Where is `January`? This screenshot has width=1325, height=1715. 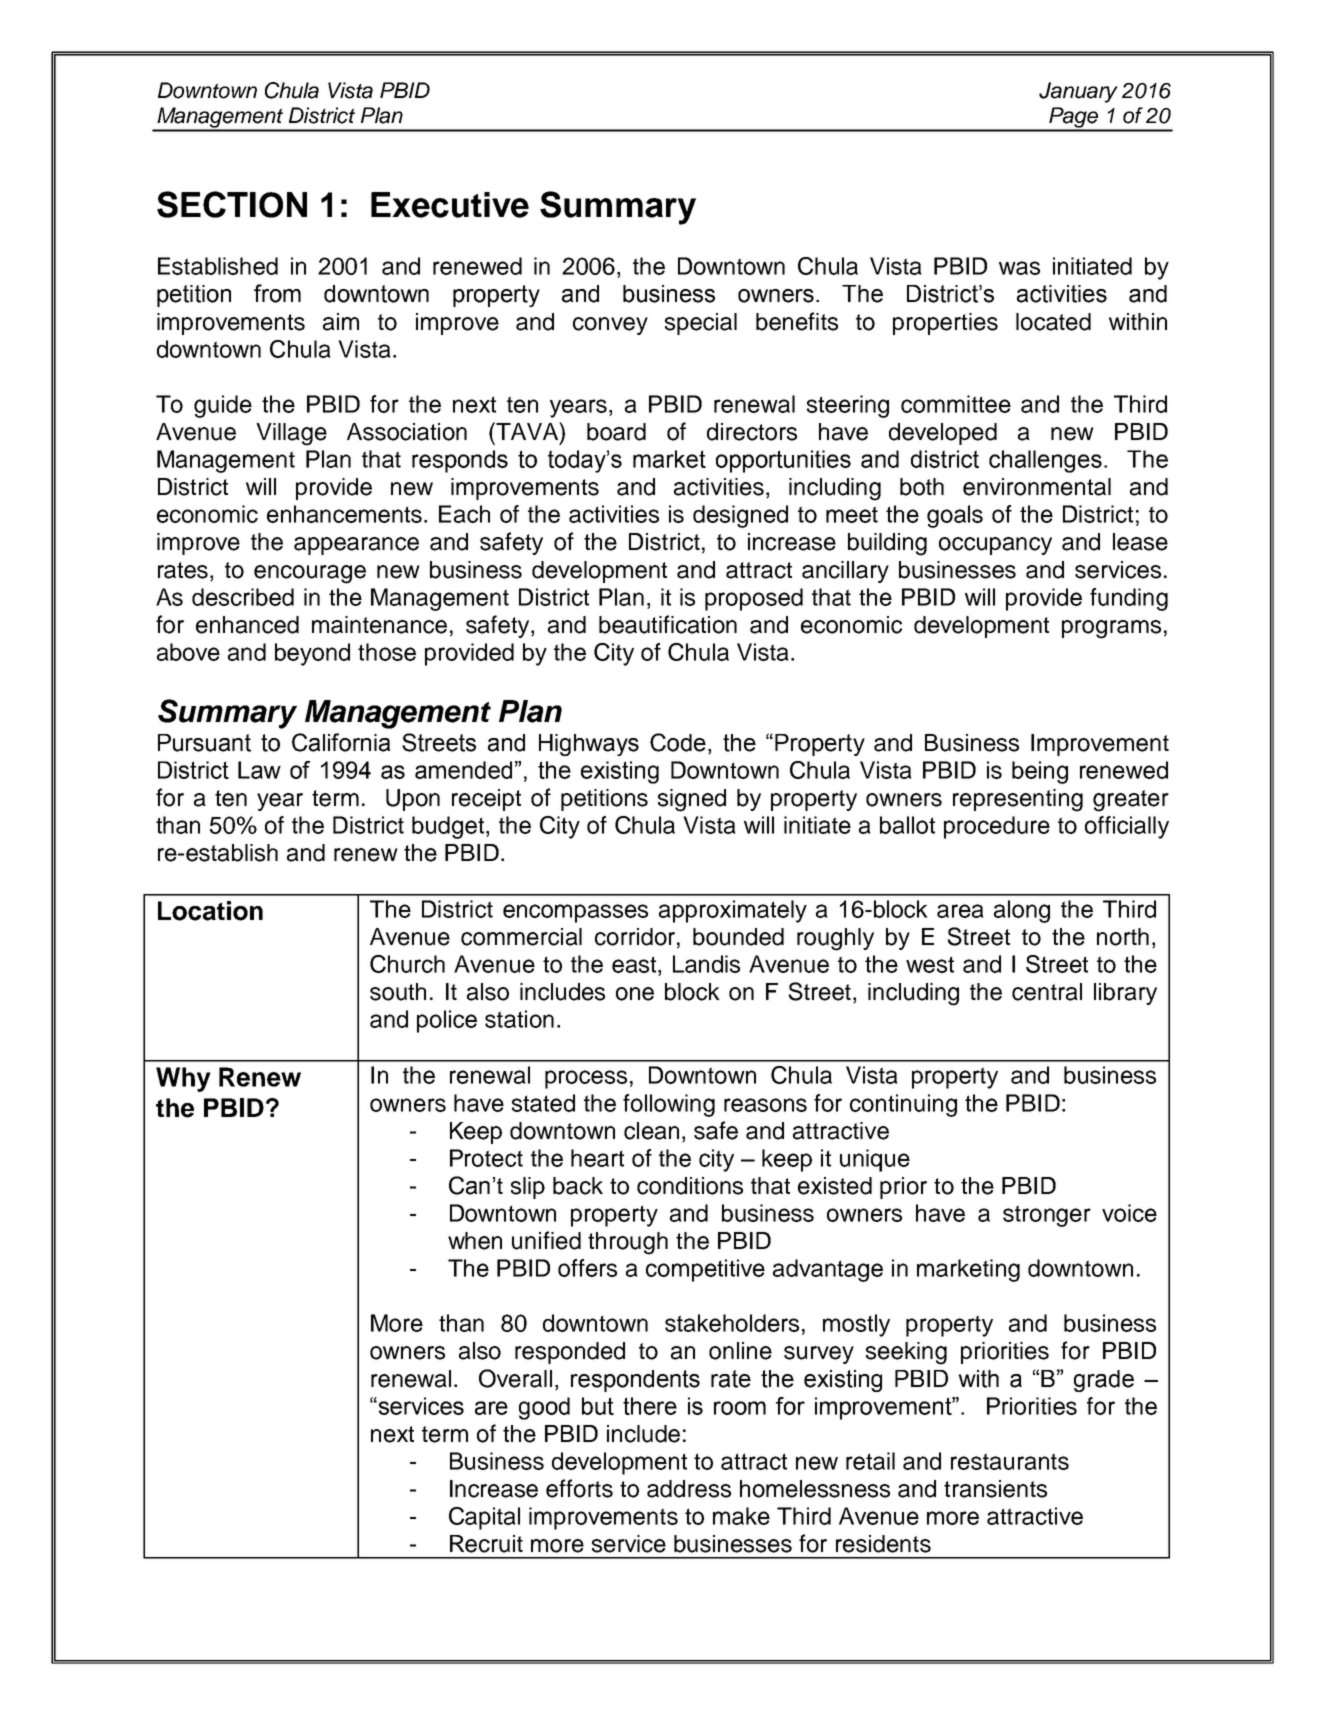 January is located at coordinates (1078, 92).
